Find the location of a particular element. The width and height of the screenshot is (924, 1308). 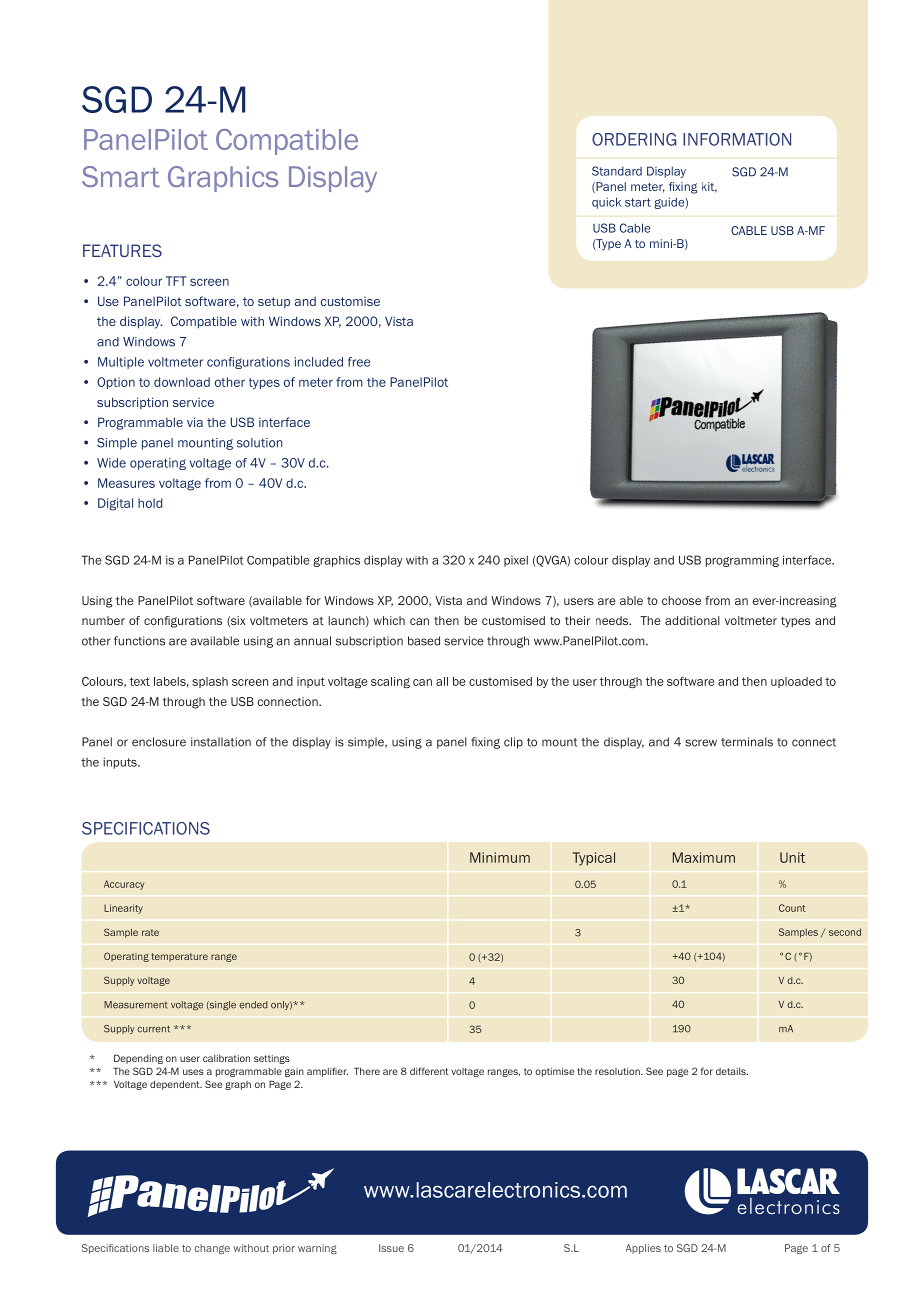

change is located at coordinates (212, 1249).
